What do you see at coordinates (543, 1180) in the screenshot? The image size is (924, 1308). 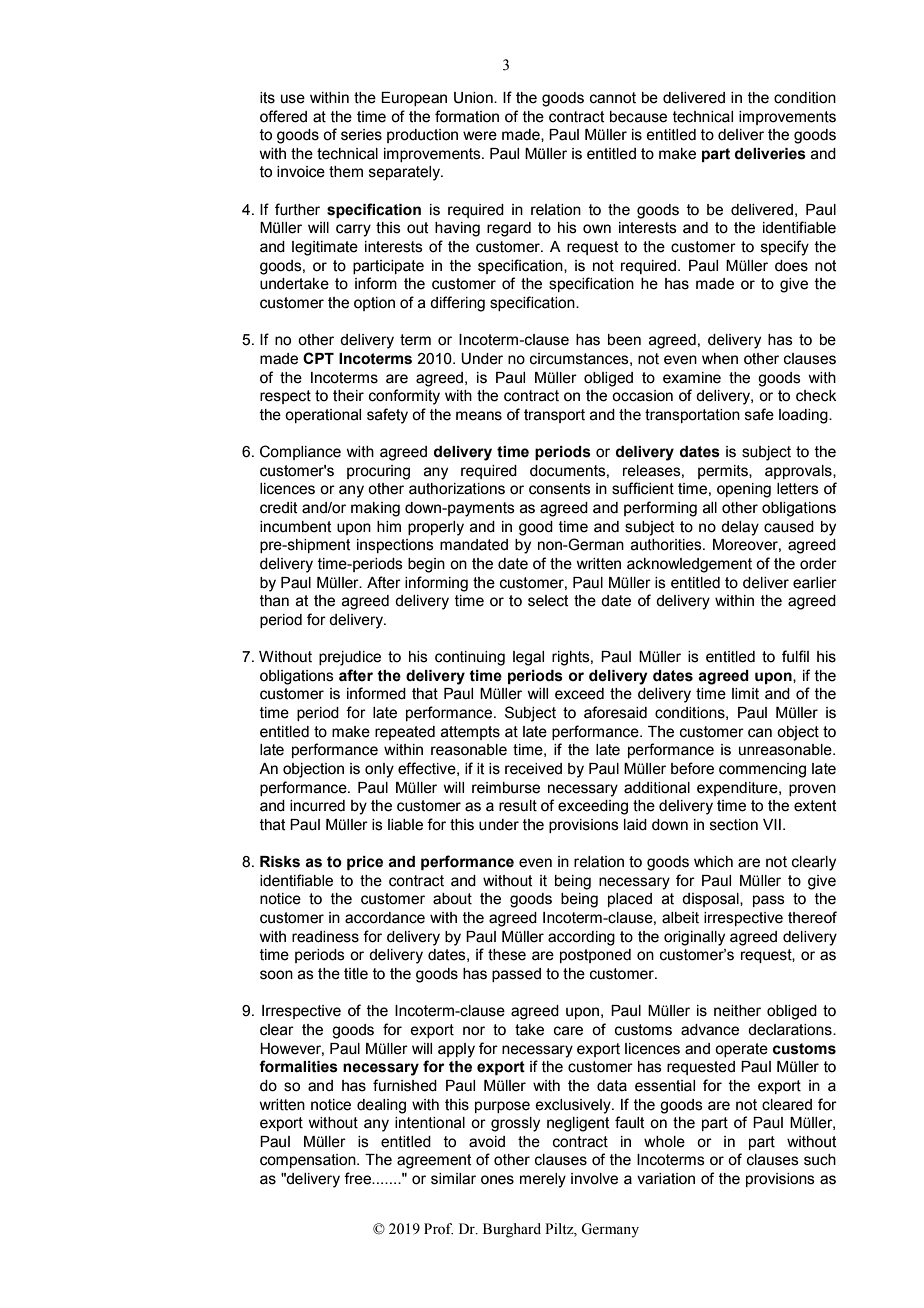 I see `merely` at bounding box center [543, 1180].
